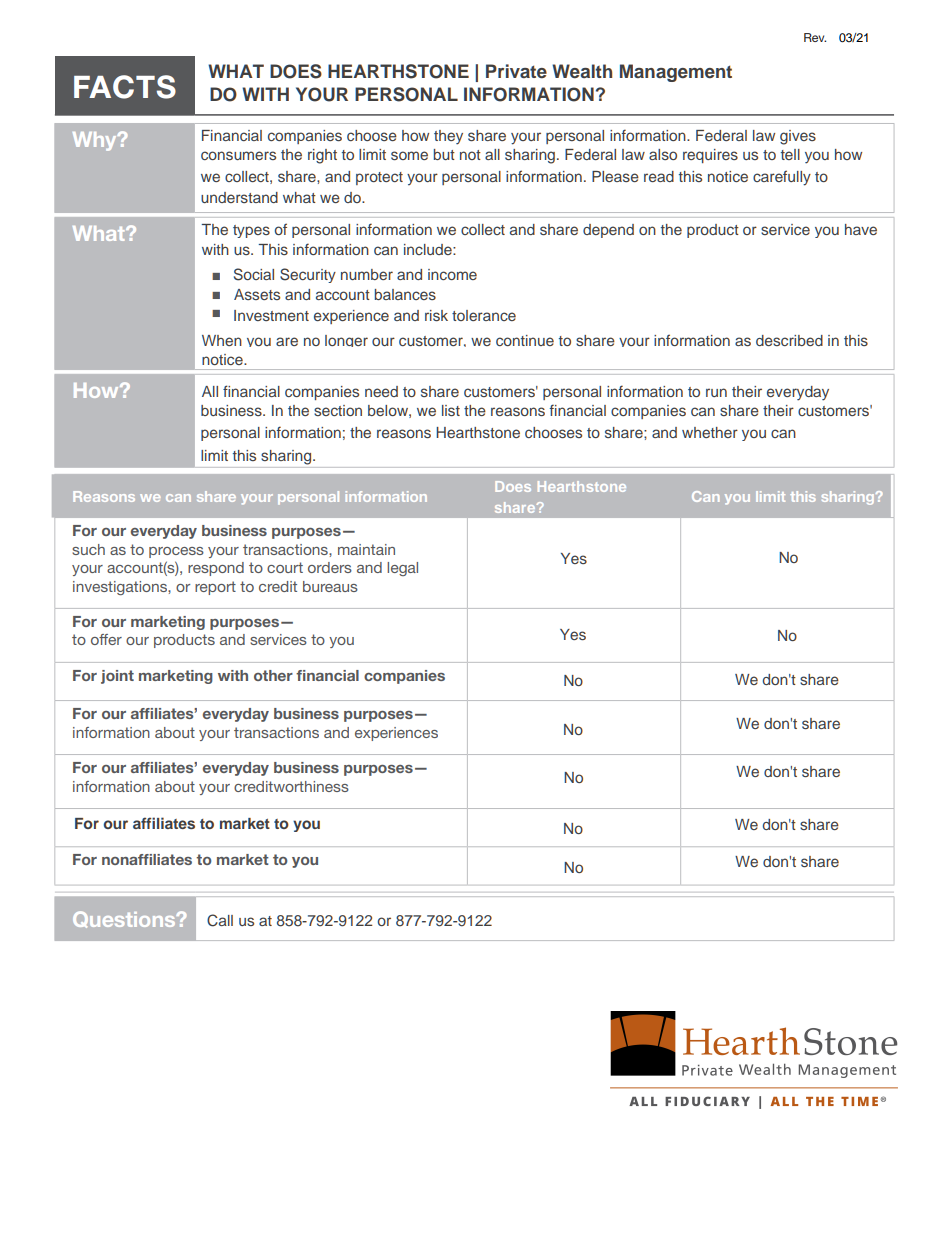 This page has height=1233, width=952. I want to click on Questions, so click(125, 919).
